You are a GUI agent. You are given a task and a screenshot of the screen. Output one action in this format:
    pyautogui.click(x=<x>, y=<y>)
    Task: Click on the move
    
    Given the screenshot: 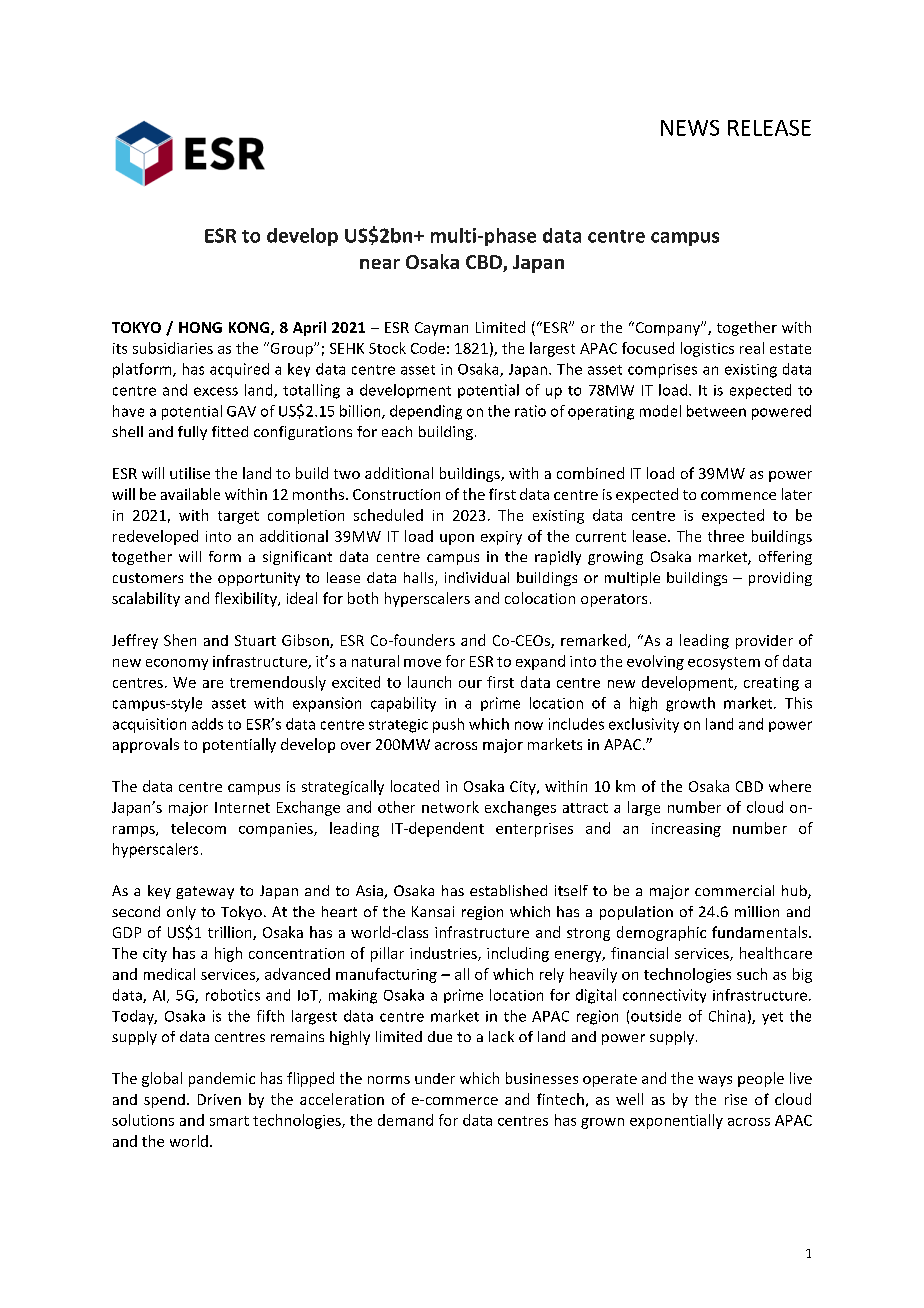 What is the action you would take?
    pyautogui.click(x=422, y=663)
